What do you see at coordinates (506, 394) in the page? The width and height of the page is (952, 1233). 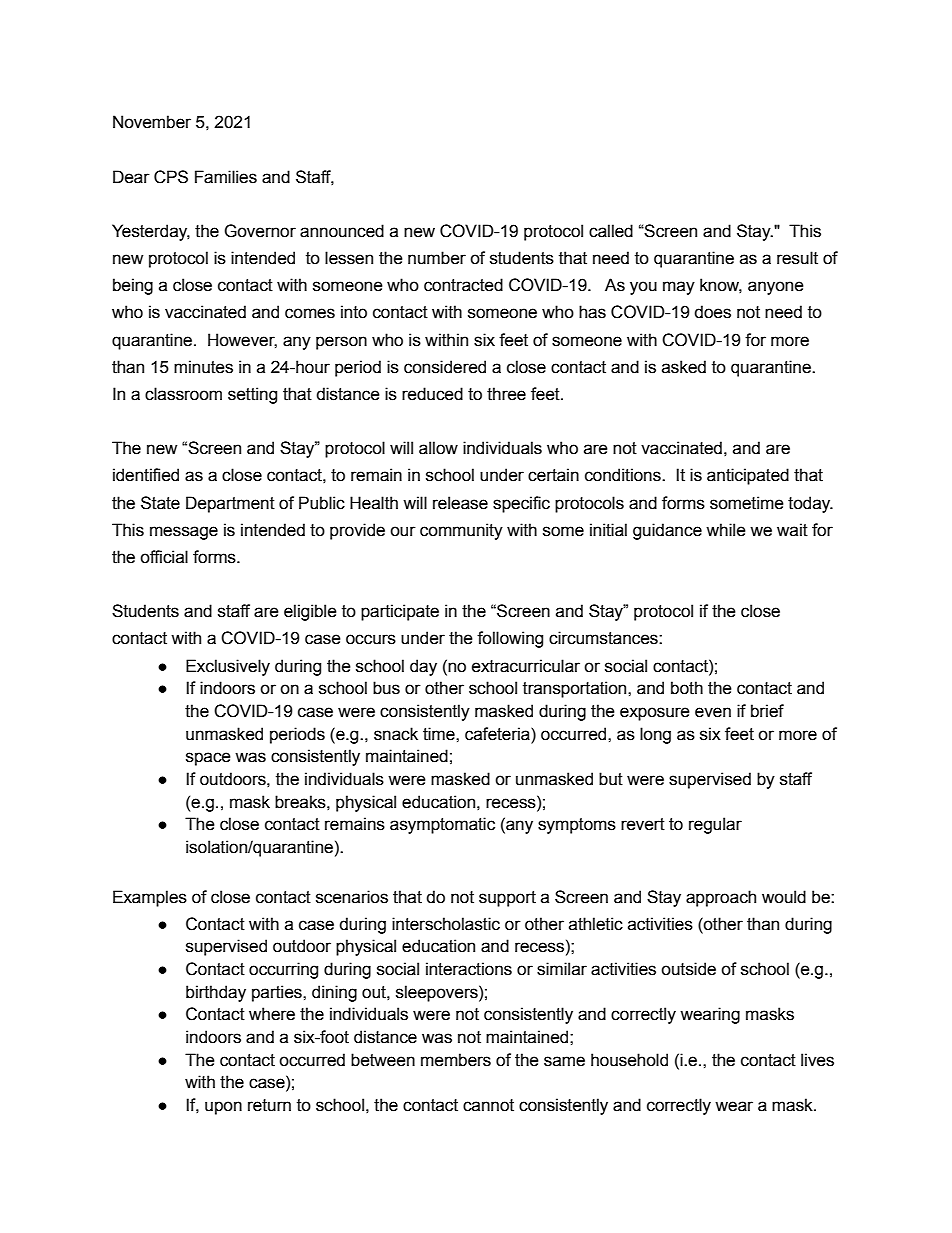 I see `three` at bounding box center [506, 394].
